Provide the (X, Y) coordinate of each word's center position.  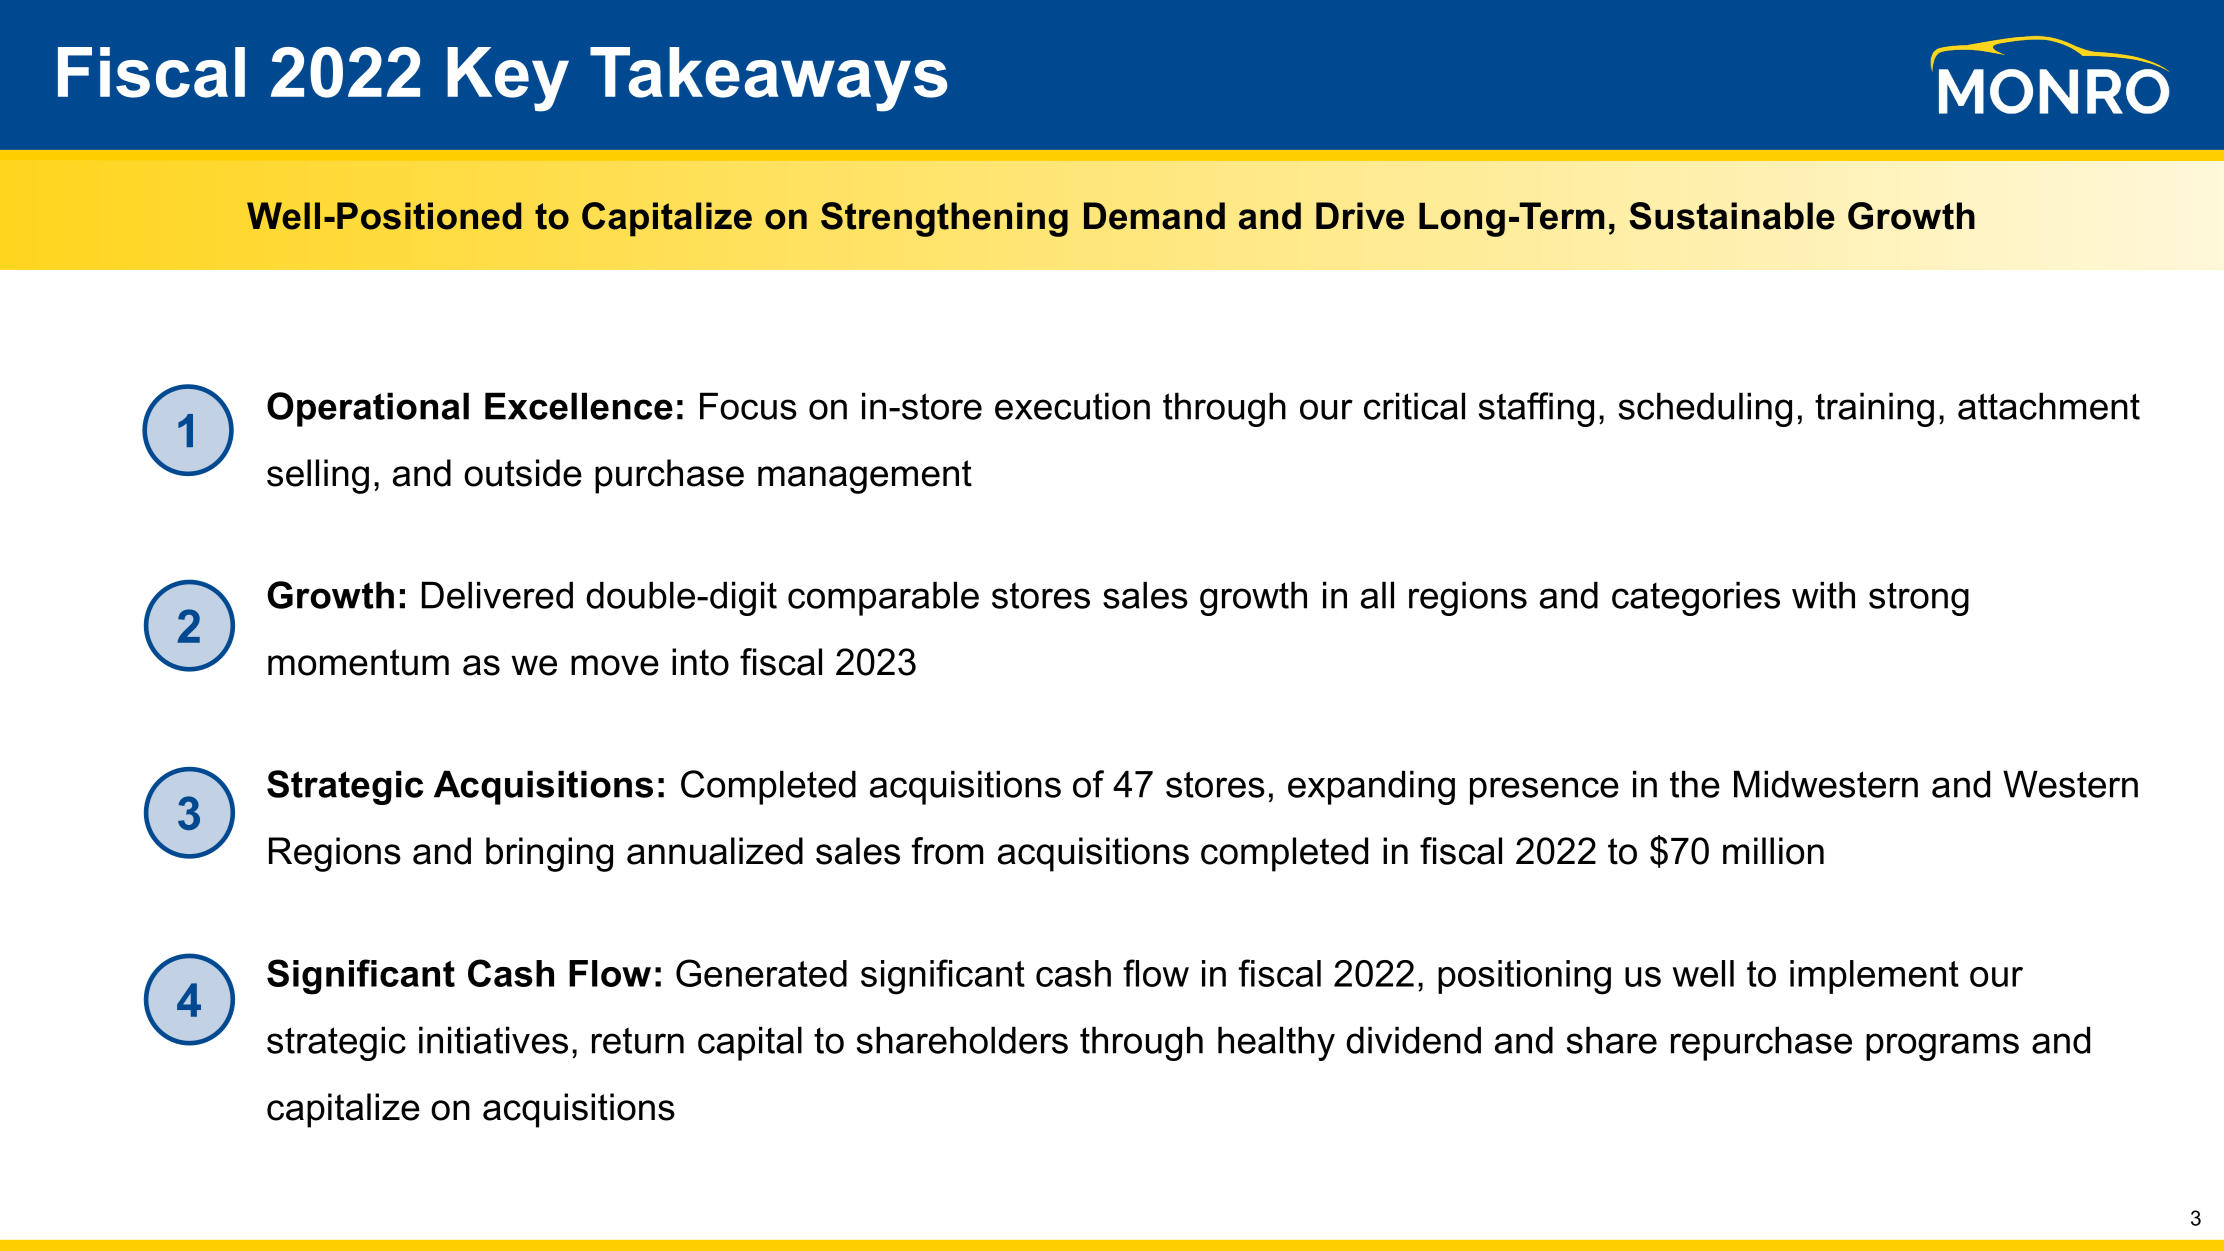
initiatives (493, 1040)
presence (1544, 791)
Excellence (579, 406)
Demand (1154, 216)
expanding (1371, 787)
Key (508, 79)
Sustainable (1732, 216)
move (615, 665)
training (1874, 409)
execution (1072, 406)
